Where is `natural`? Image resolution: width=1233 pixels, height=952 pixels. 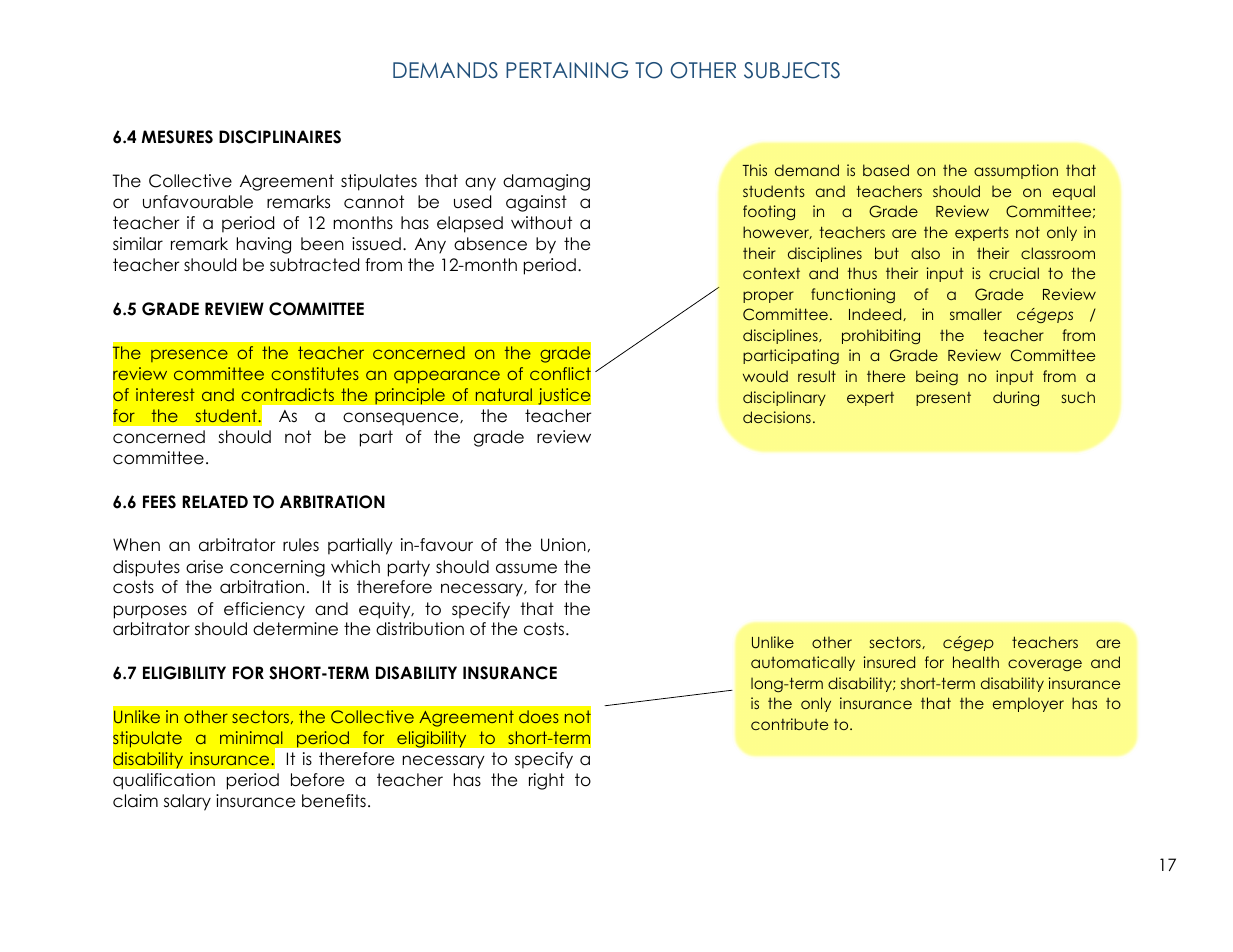 natural is located at coordinates (504, 394).
